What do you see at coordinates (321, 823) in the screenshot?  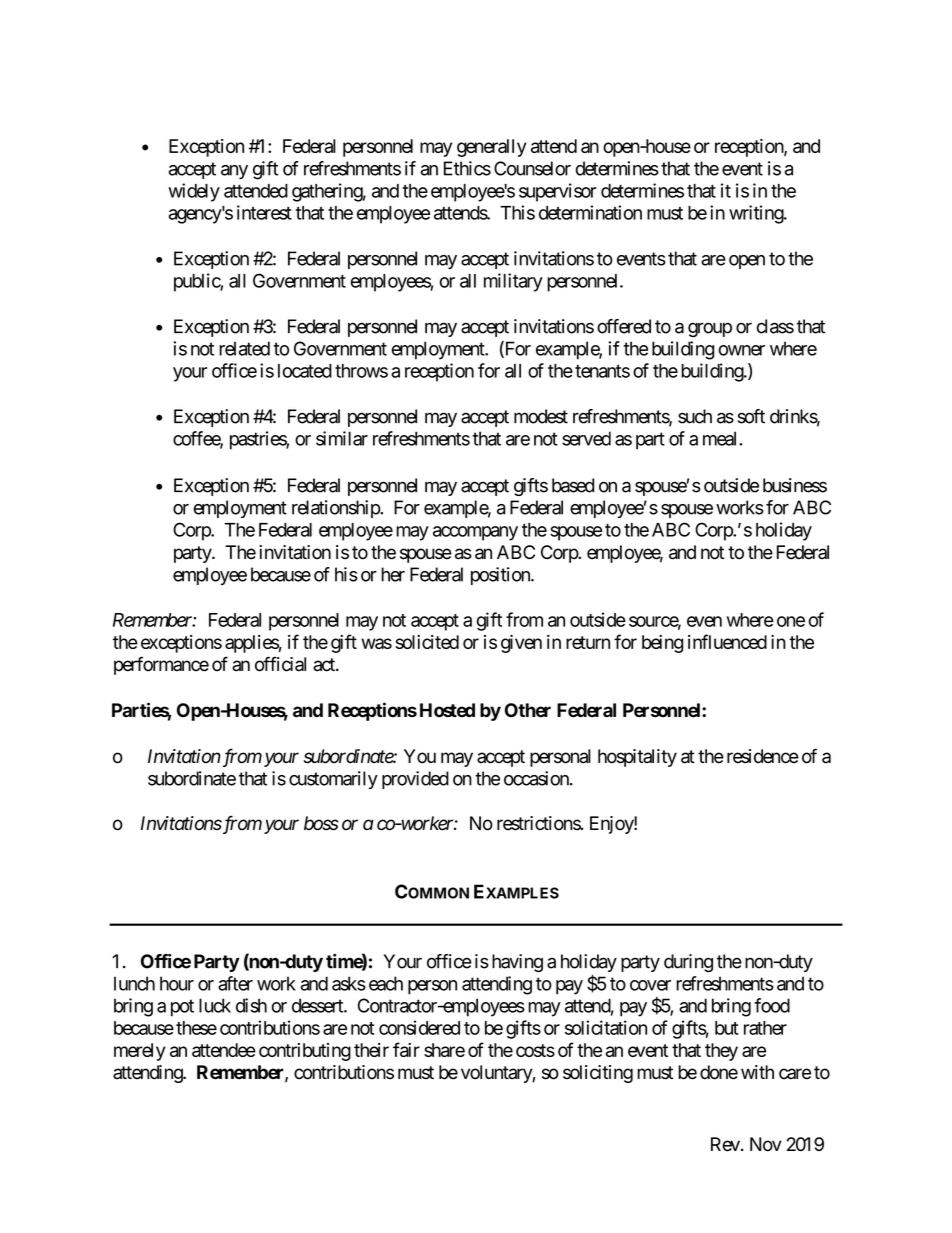 I see `boss` at bounding box center [321, 823].
